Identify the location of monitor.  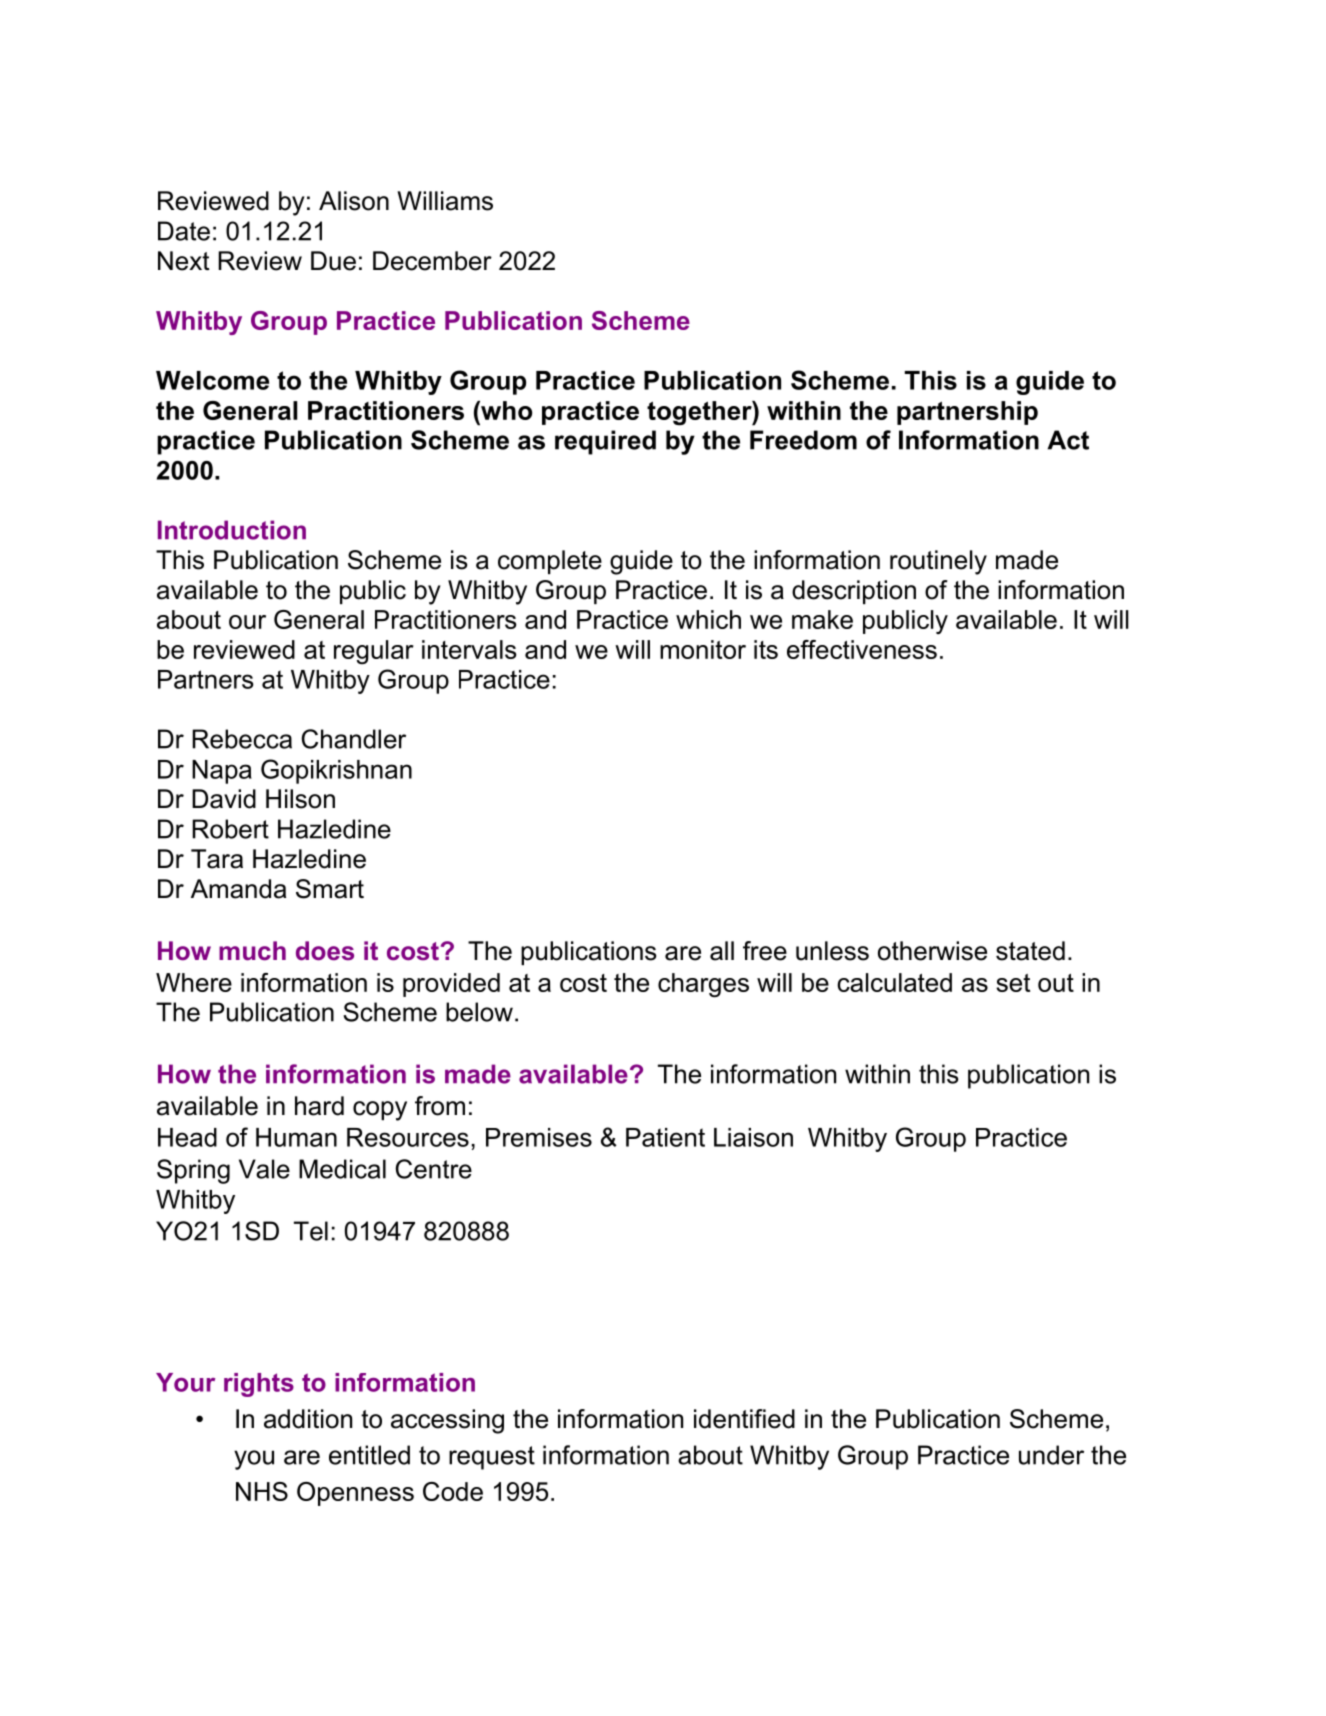
(703, 649).
